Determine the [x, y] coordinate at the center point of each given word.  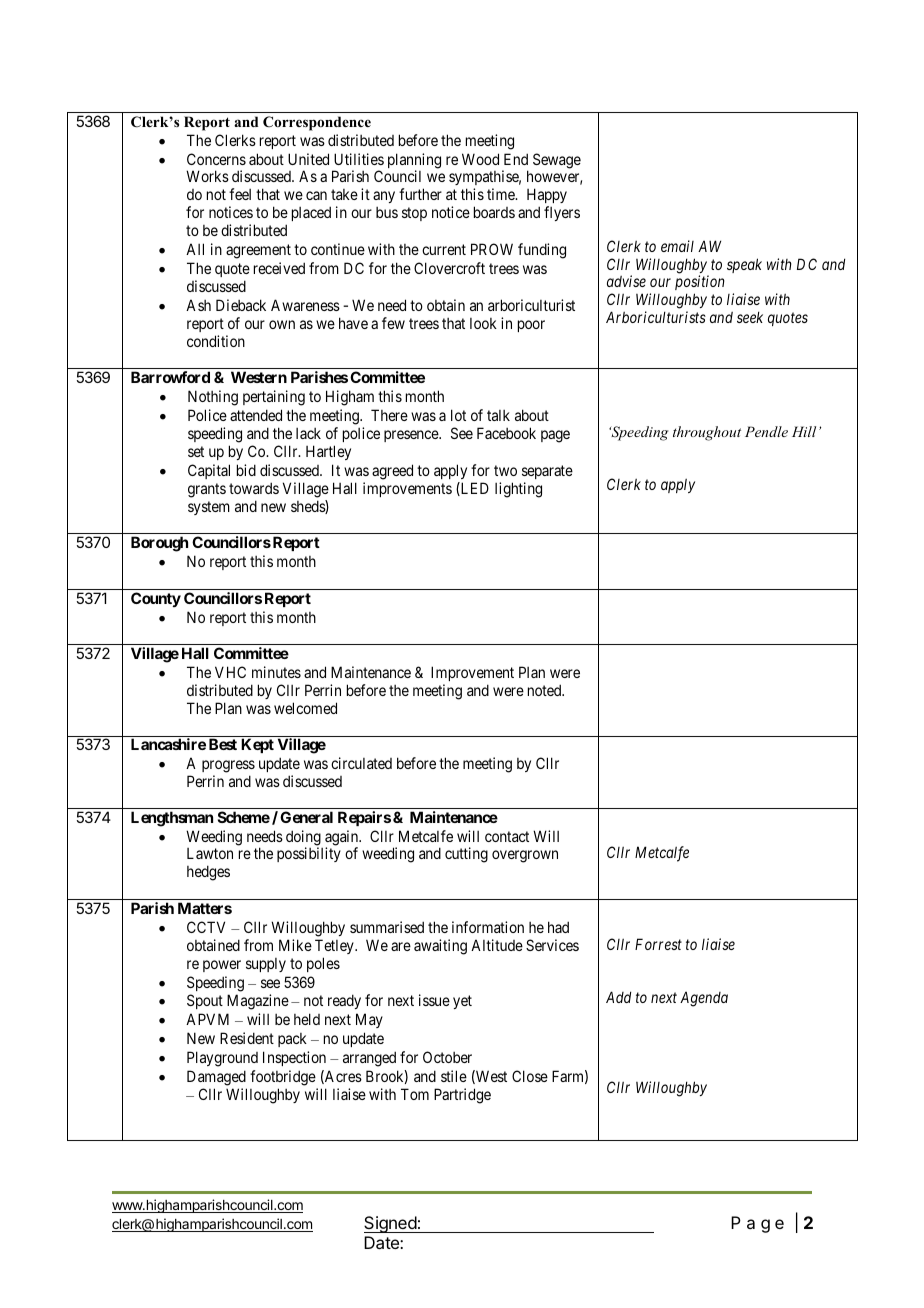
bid [246, 470]
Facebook [506, 433]
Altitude [497, 945]
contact [507, 836]
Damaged [217, 1079]
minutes [276, 672]
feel [240, 194]
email [677, 246]
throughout [707, 433]
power [222, 966]
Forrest [658, 944]
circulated [361, 763]
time [502, 194]
